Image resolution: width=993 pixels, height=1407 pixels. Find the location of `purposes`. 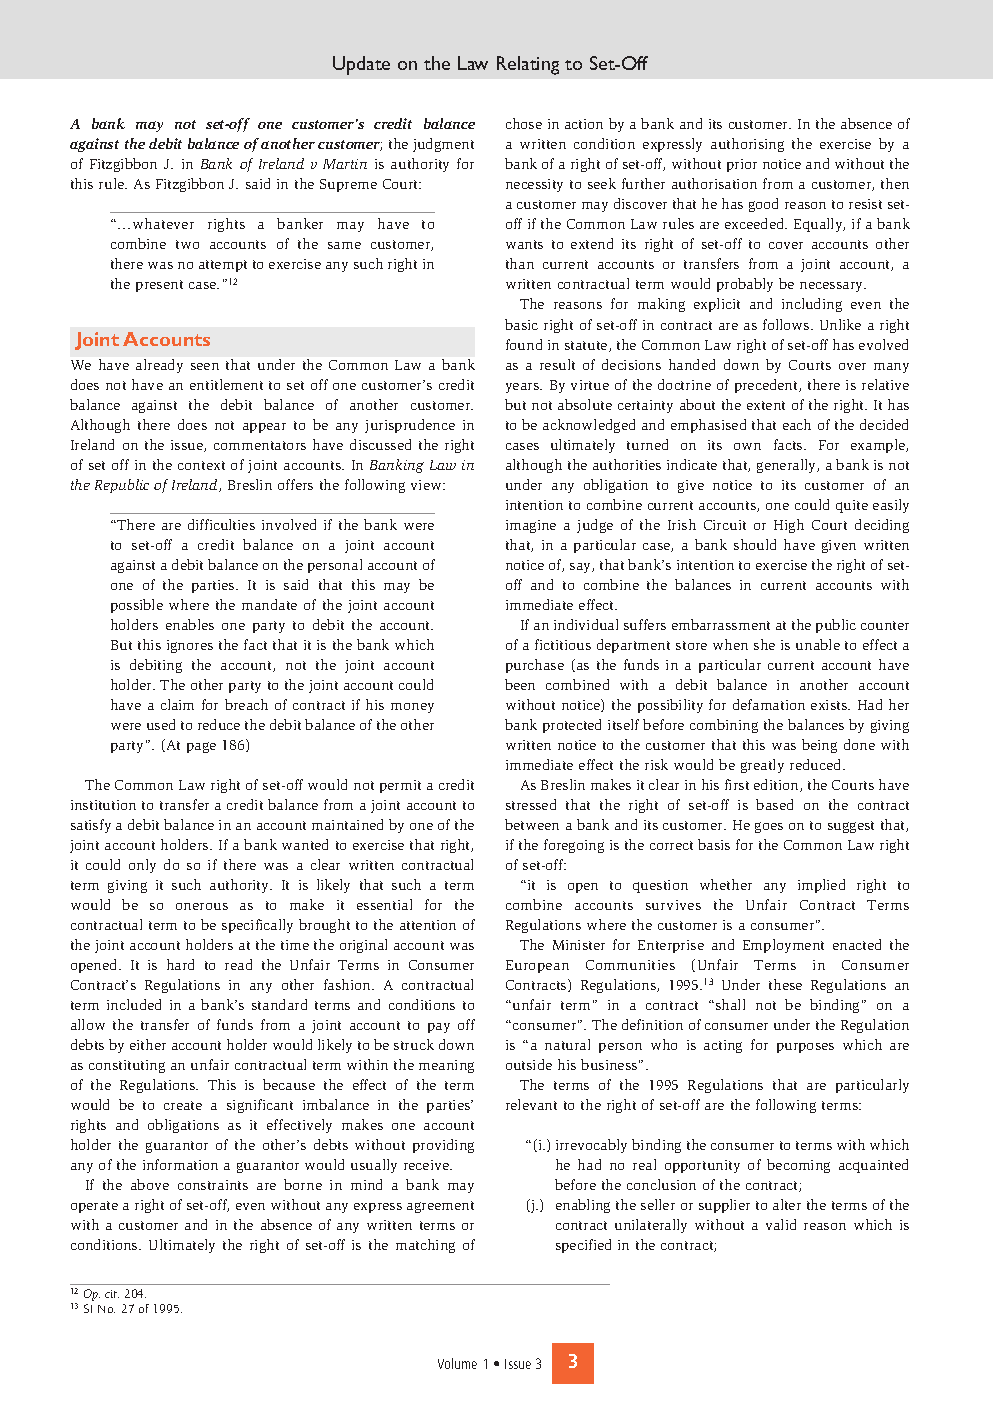

purposes is located at coordinates (805, 1048).
